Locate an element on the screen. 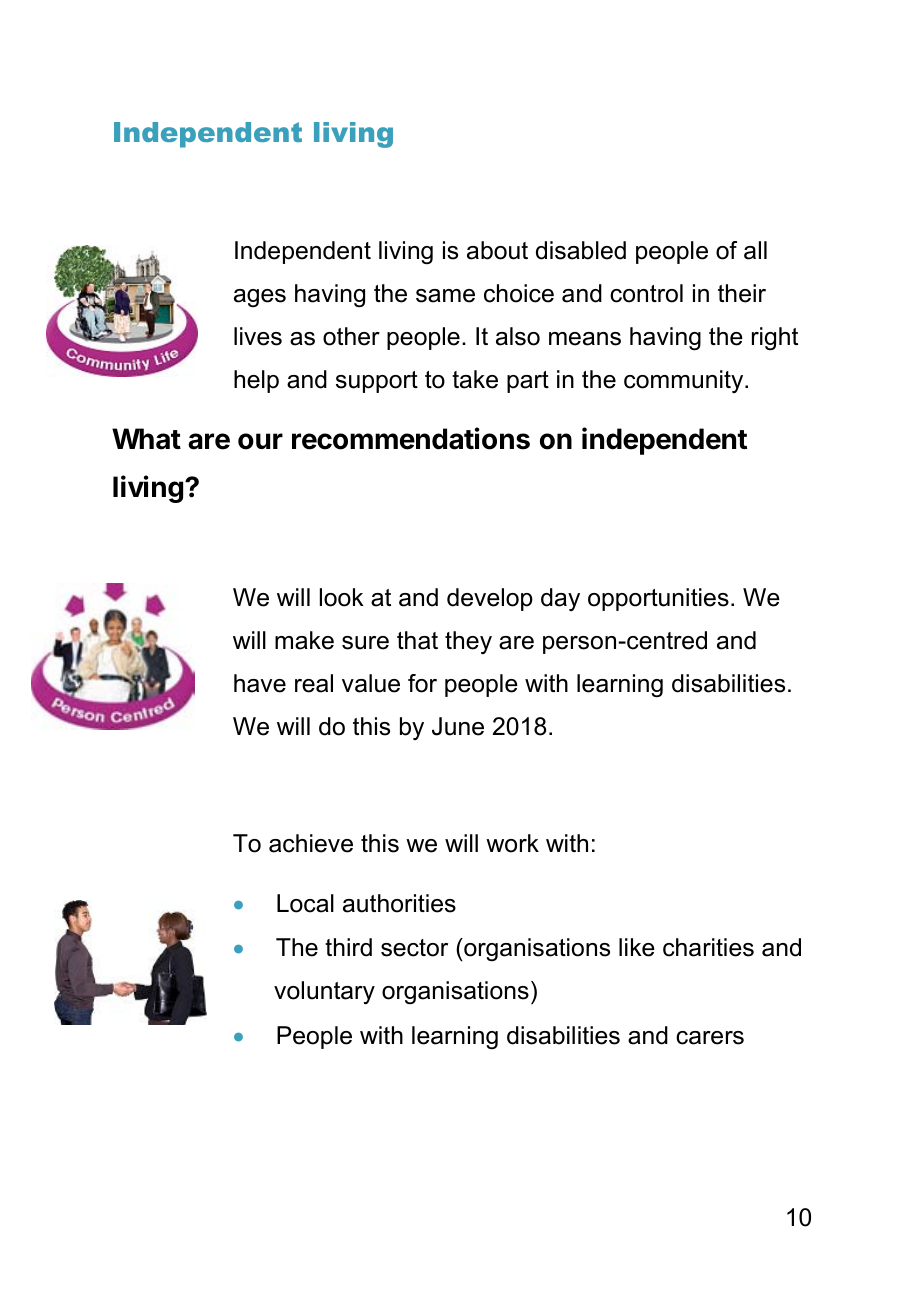 Image resolution: width=924 pixels, height=1308 pixels. their is located at coordinates (742, 293).
